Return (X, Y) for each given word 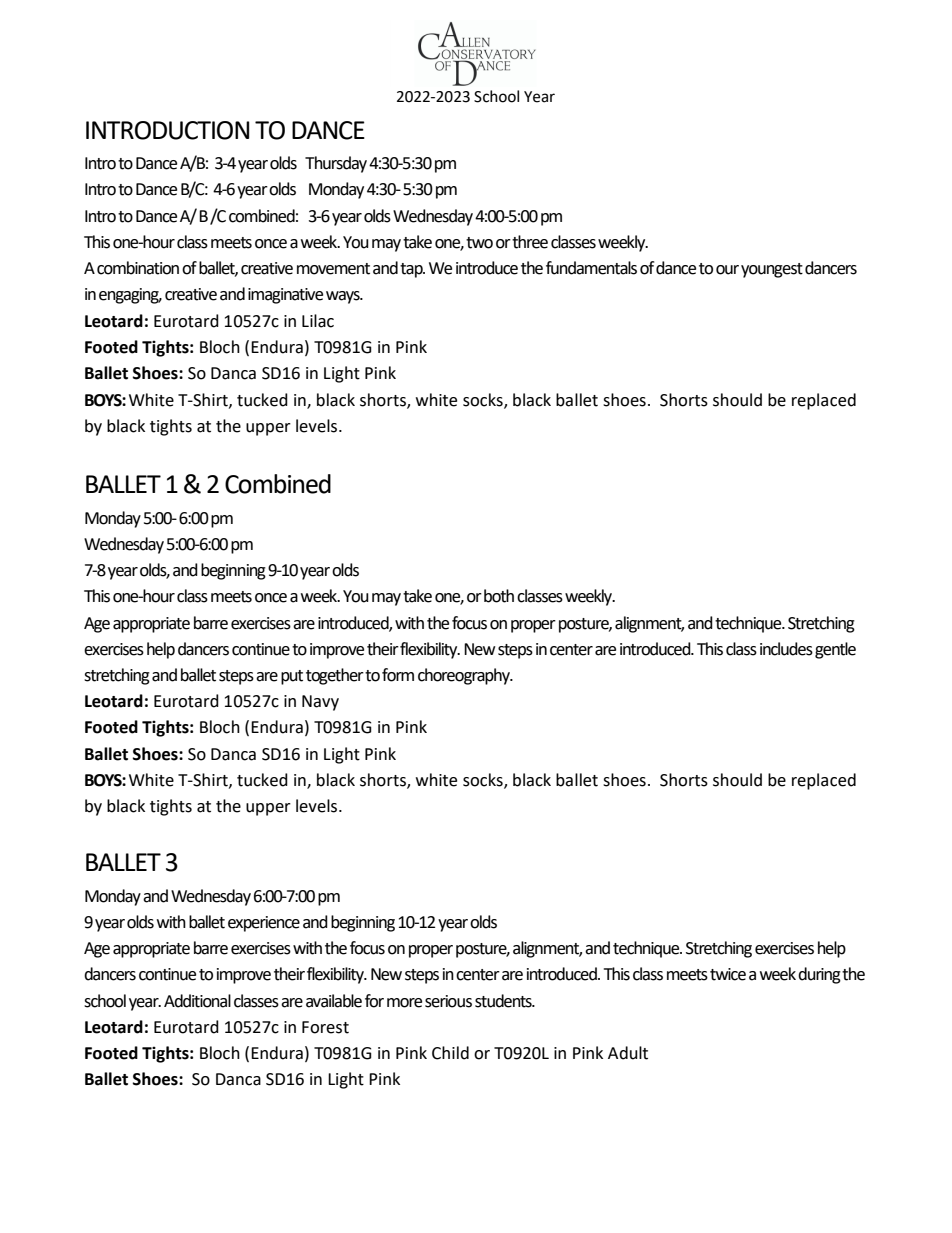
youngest (772, 270)
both (499, 596)
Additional (197, 1001)
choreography (465, 676)
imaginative (285, 296)
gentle (835, 650)
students (504, 1001)
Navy (320, 703)
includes (786, 649)
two (479, 243)
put (292, 677)
